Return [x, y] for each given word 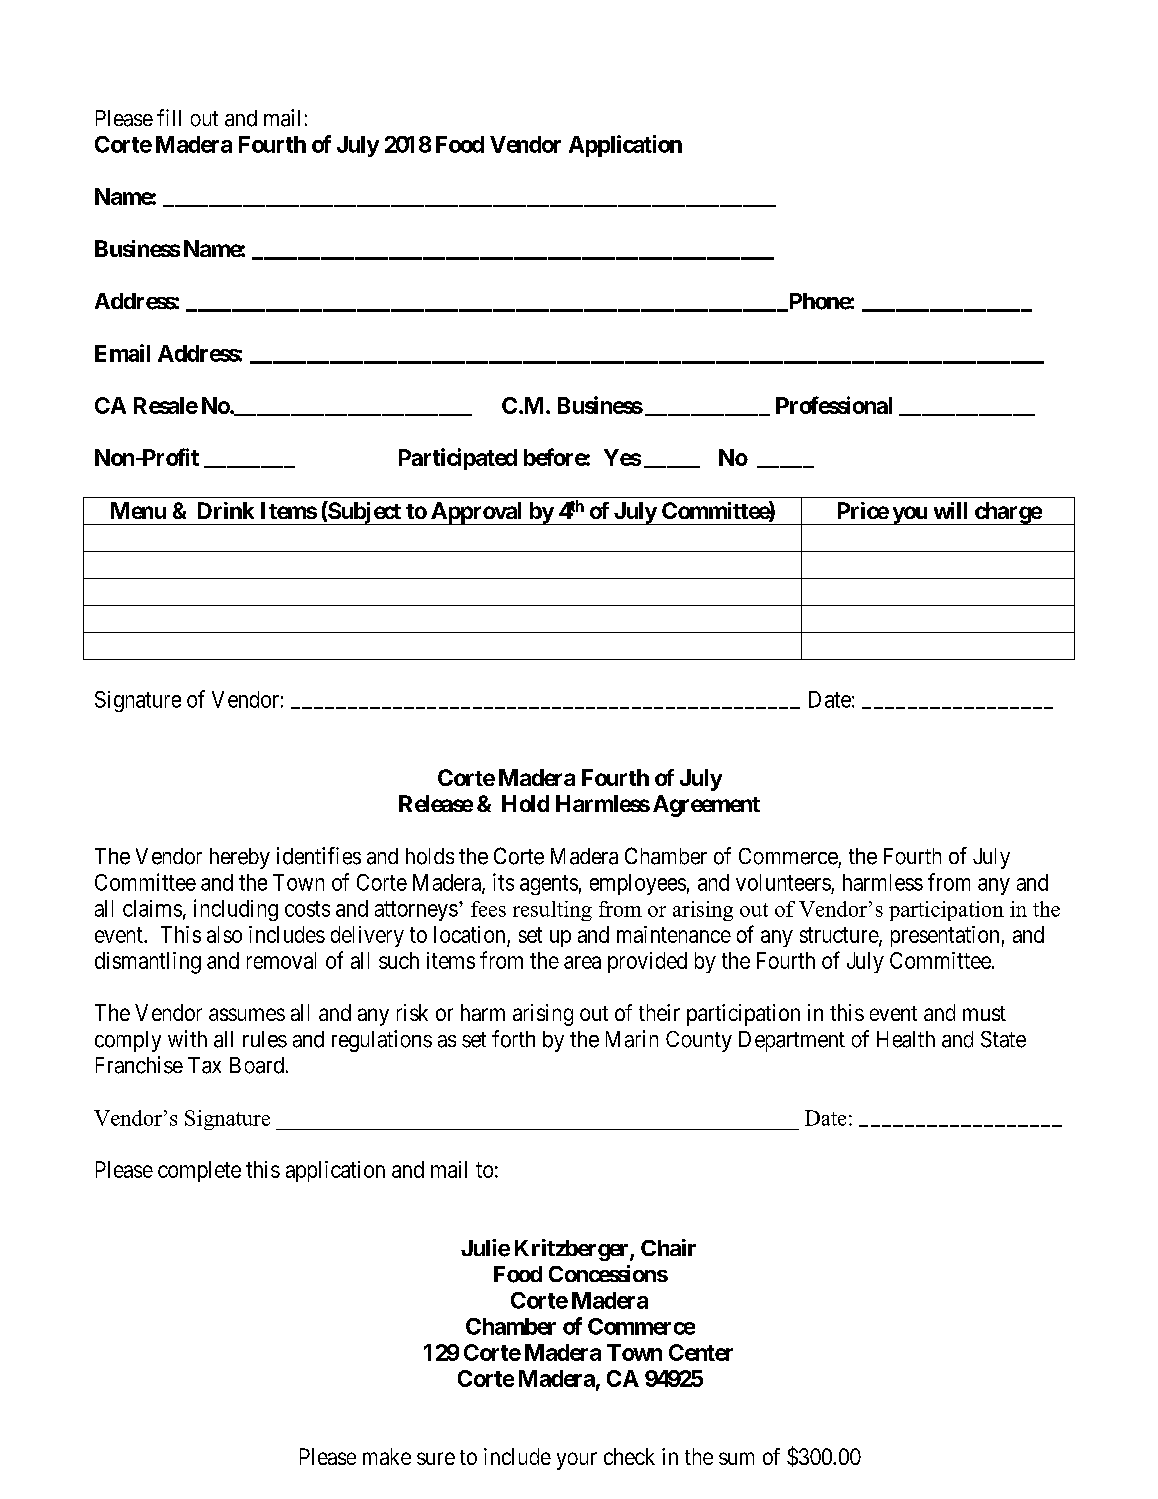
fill [169, 117]
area [582, 962]
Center [701, 1352]
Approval [477, 513]
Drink [226, 510]
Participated [458, 459]
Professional [834, 405]
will [950, 510]
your [577, 1461]
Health [906, 1039]
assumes [247, 1014]
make [387, 1456]
